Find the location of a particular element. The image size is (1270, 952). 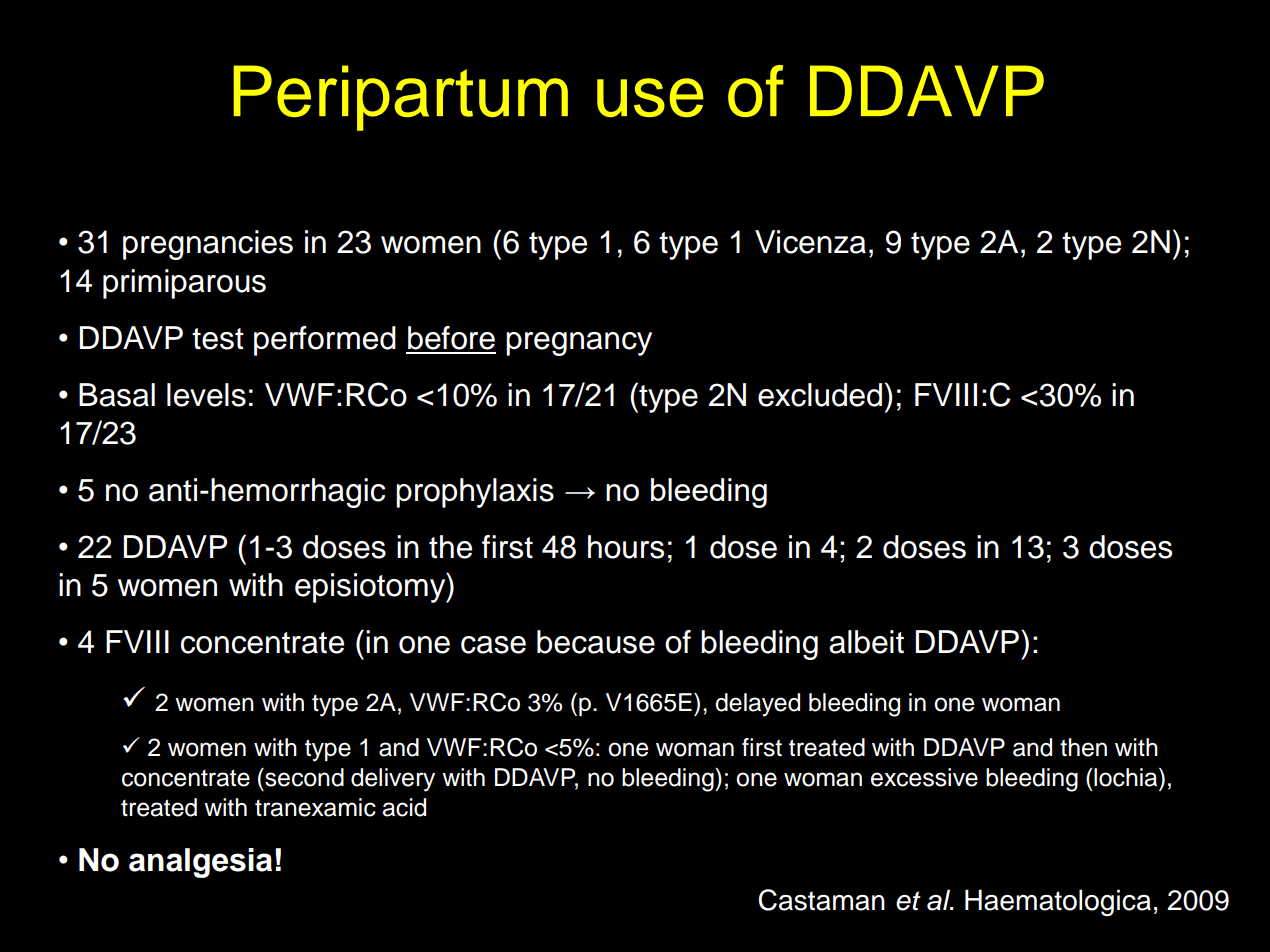

because is located at coordinates (596, 642).
